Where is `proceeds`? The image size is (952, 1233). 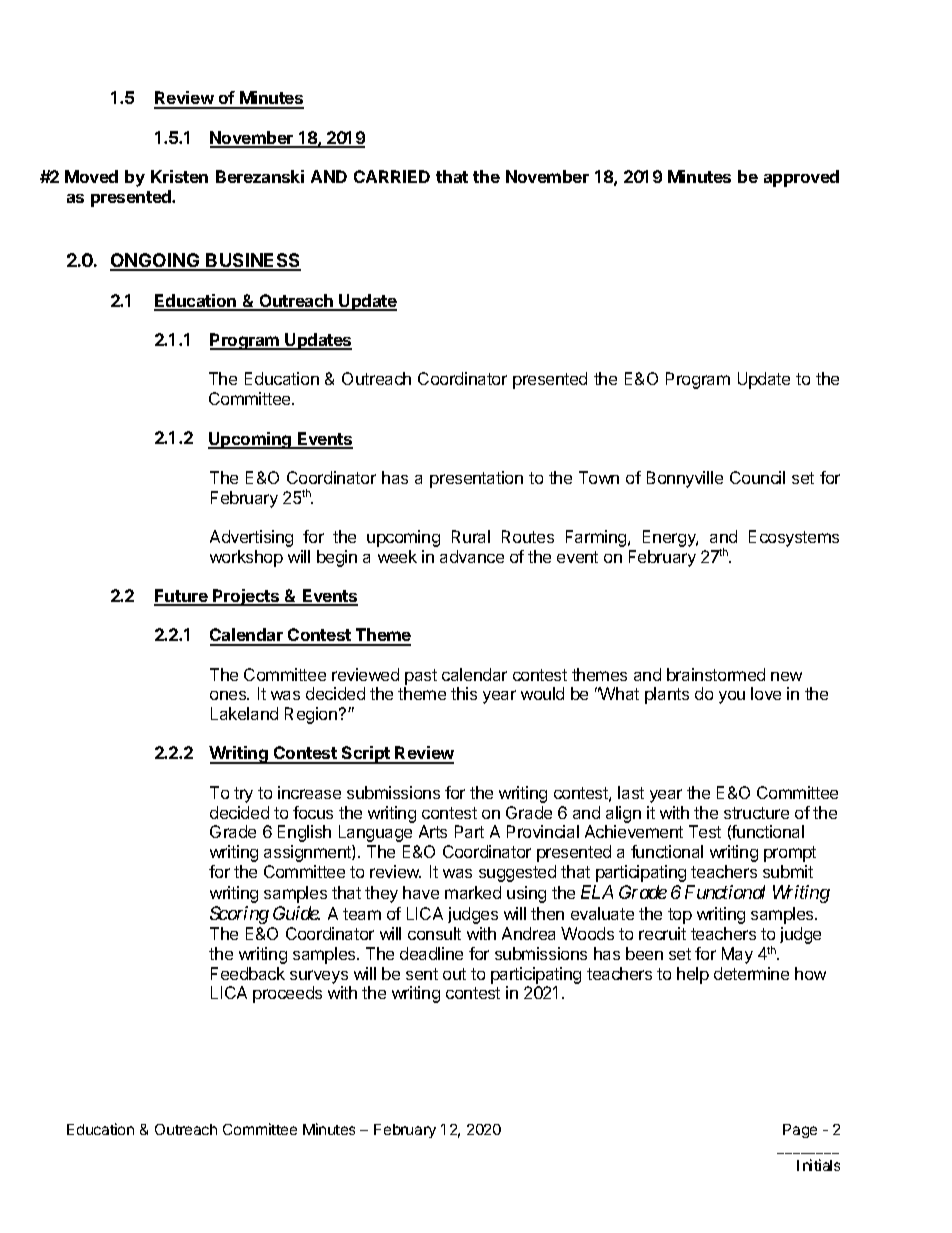
proceeds is located at coordinates (287, 994).
